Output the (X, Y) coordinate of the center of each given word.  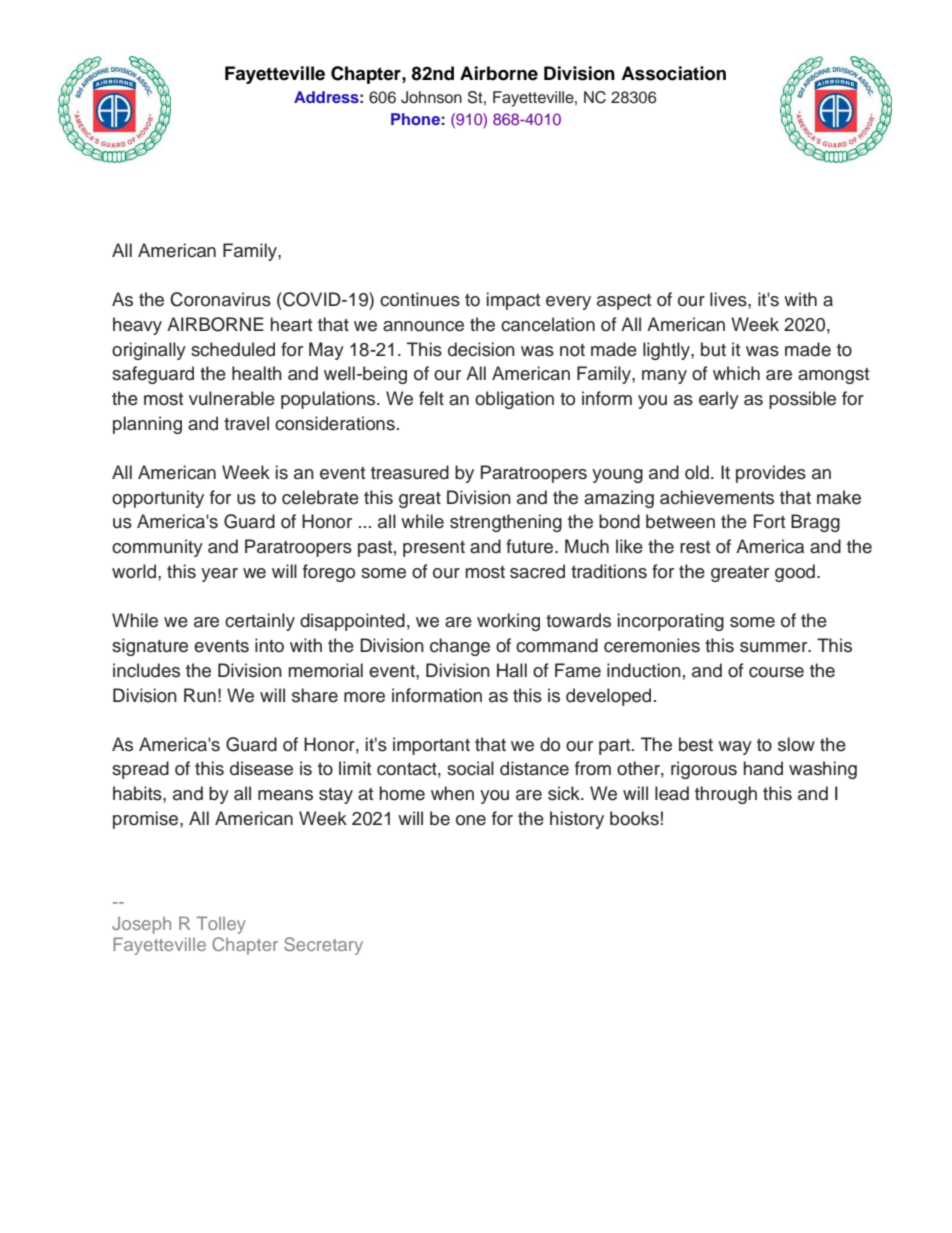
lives (729, 299)
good (795, 573)
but (713, 349)
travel (246, 423)
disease (261, 768)
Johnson (431, 97)
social (470, 768)
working (508, 622)
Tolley (221, 925)
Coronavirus (220, 299)
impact (513, 301)
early (719, 400)
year (219, 575)
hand (763, 768)
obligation (514, 400)
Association (673, 73)
